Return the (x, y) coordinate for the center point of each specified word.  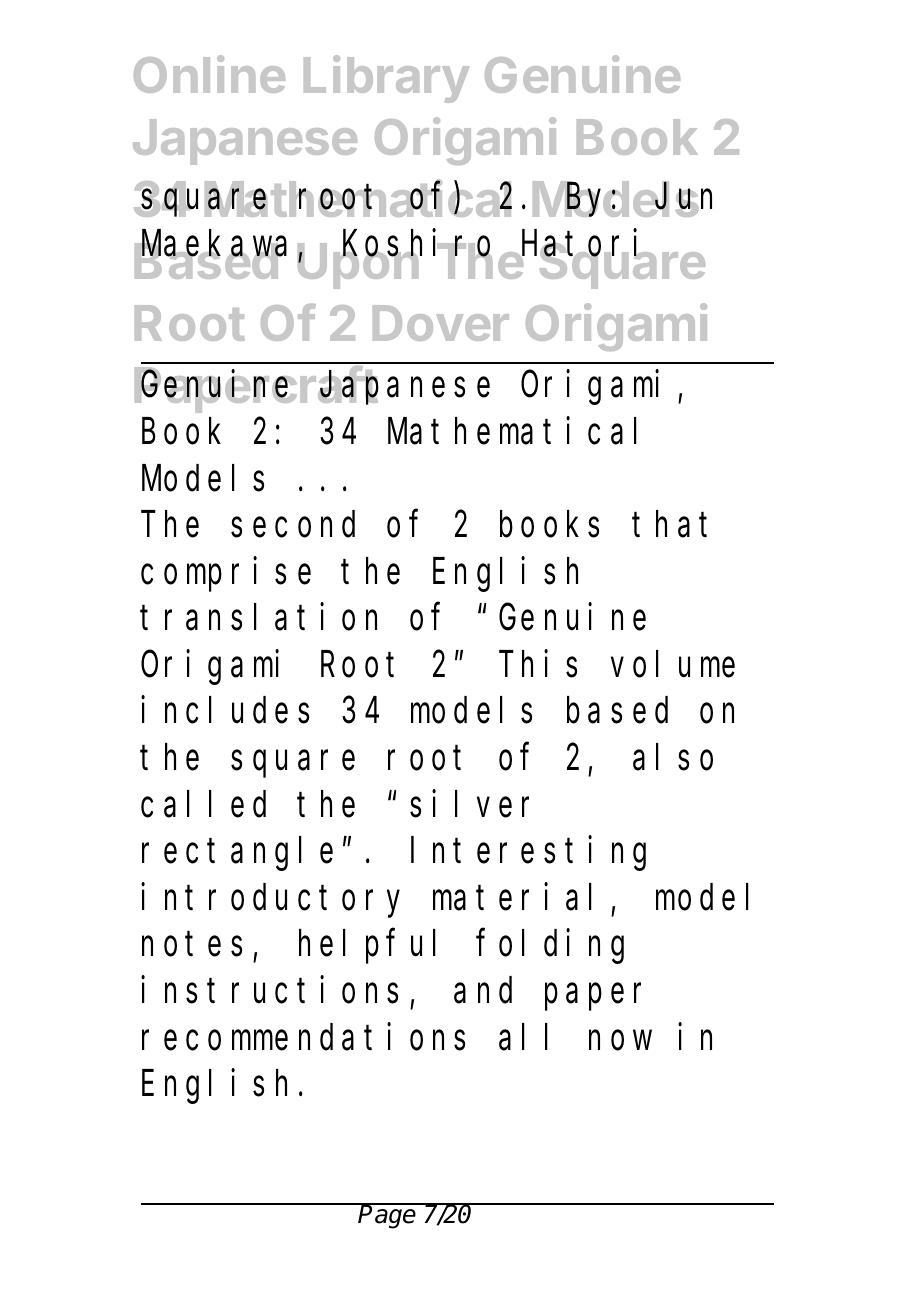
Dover (441, 323)
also (673, 758)
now (620, 1041)
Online (209, 74)
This (538, 664)
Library (387, 79)
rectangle (237, 854)
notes (192, 945)
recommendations (303, 1037)
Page (388, 1216)
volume (673, 664)
